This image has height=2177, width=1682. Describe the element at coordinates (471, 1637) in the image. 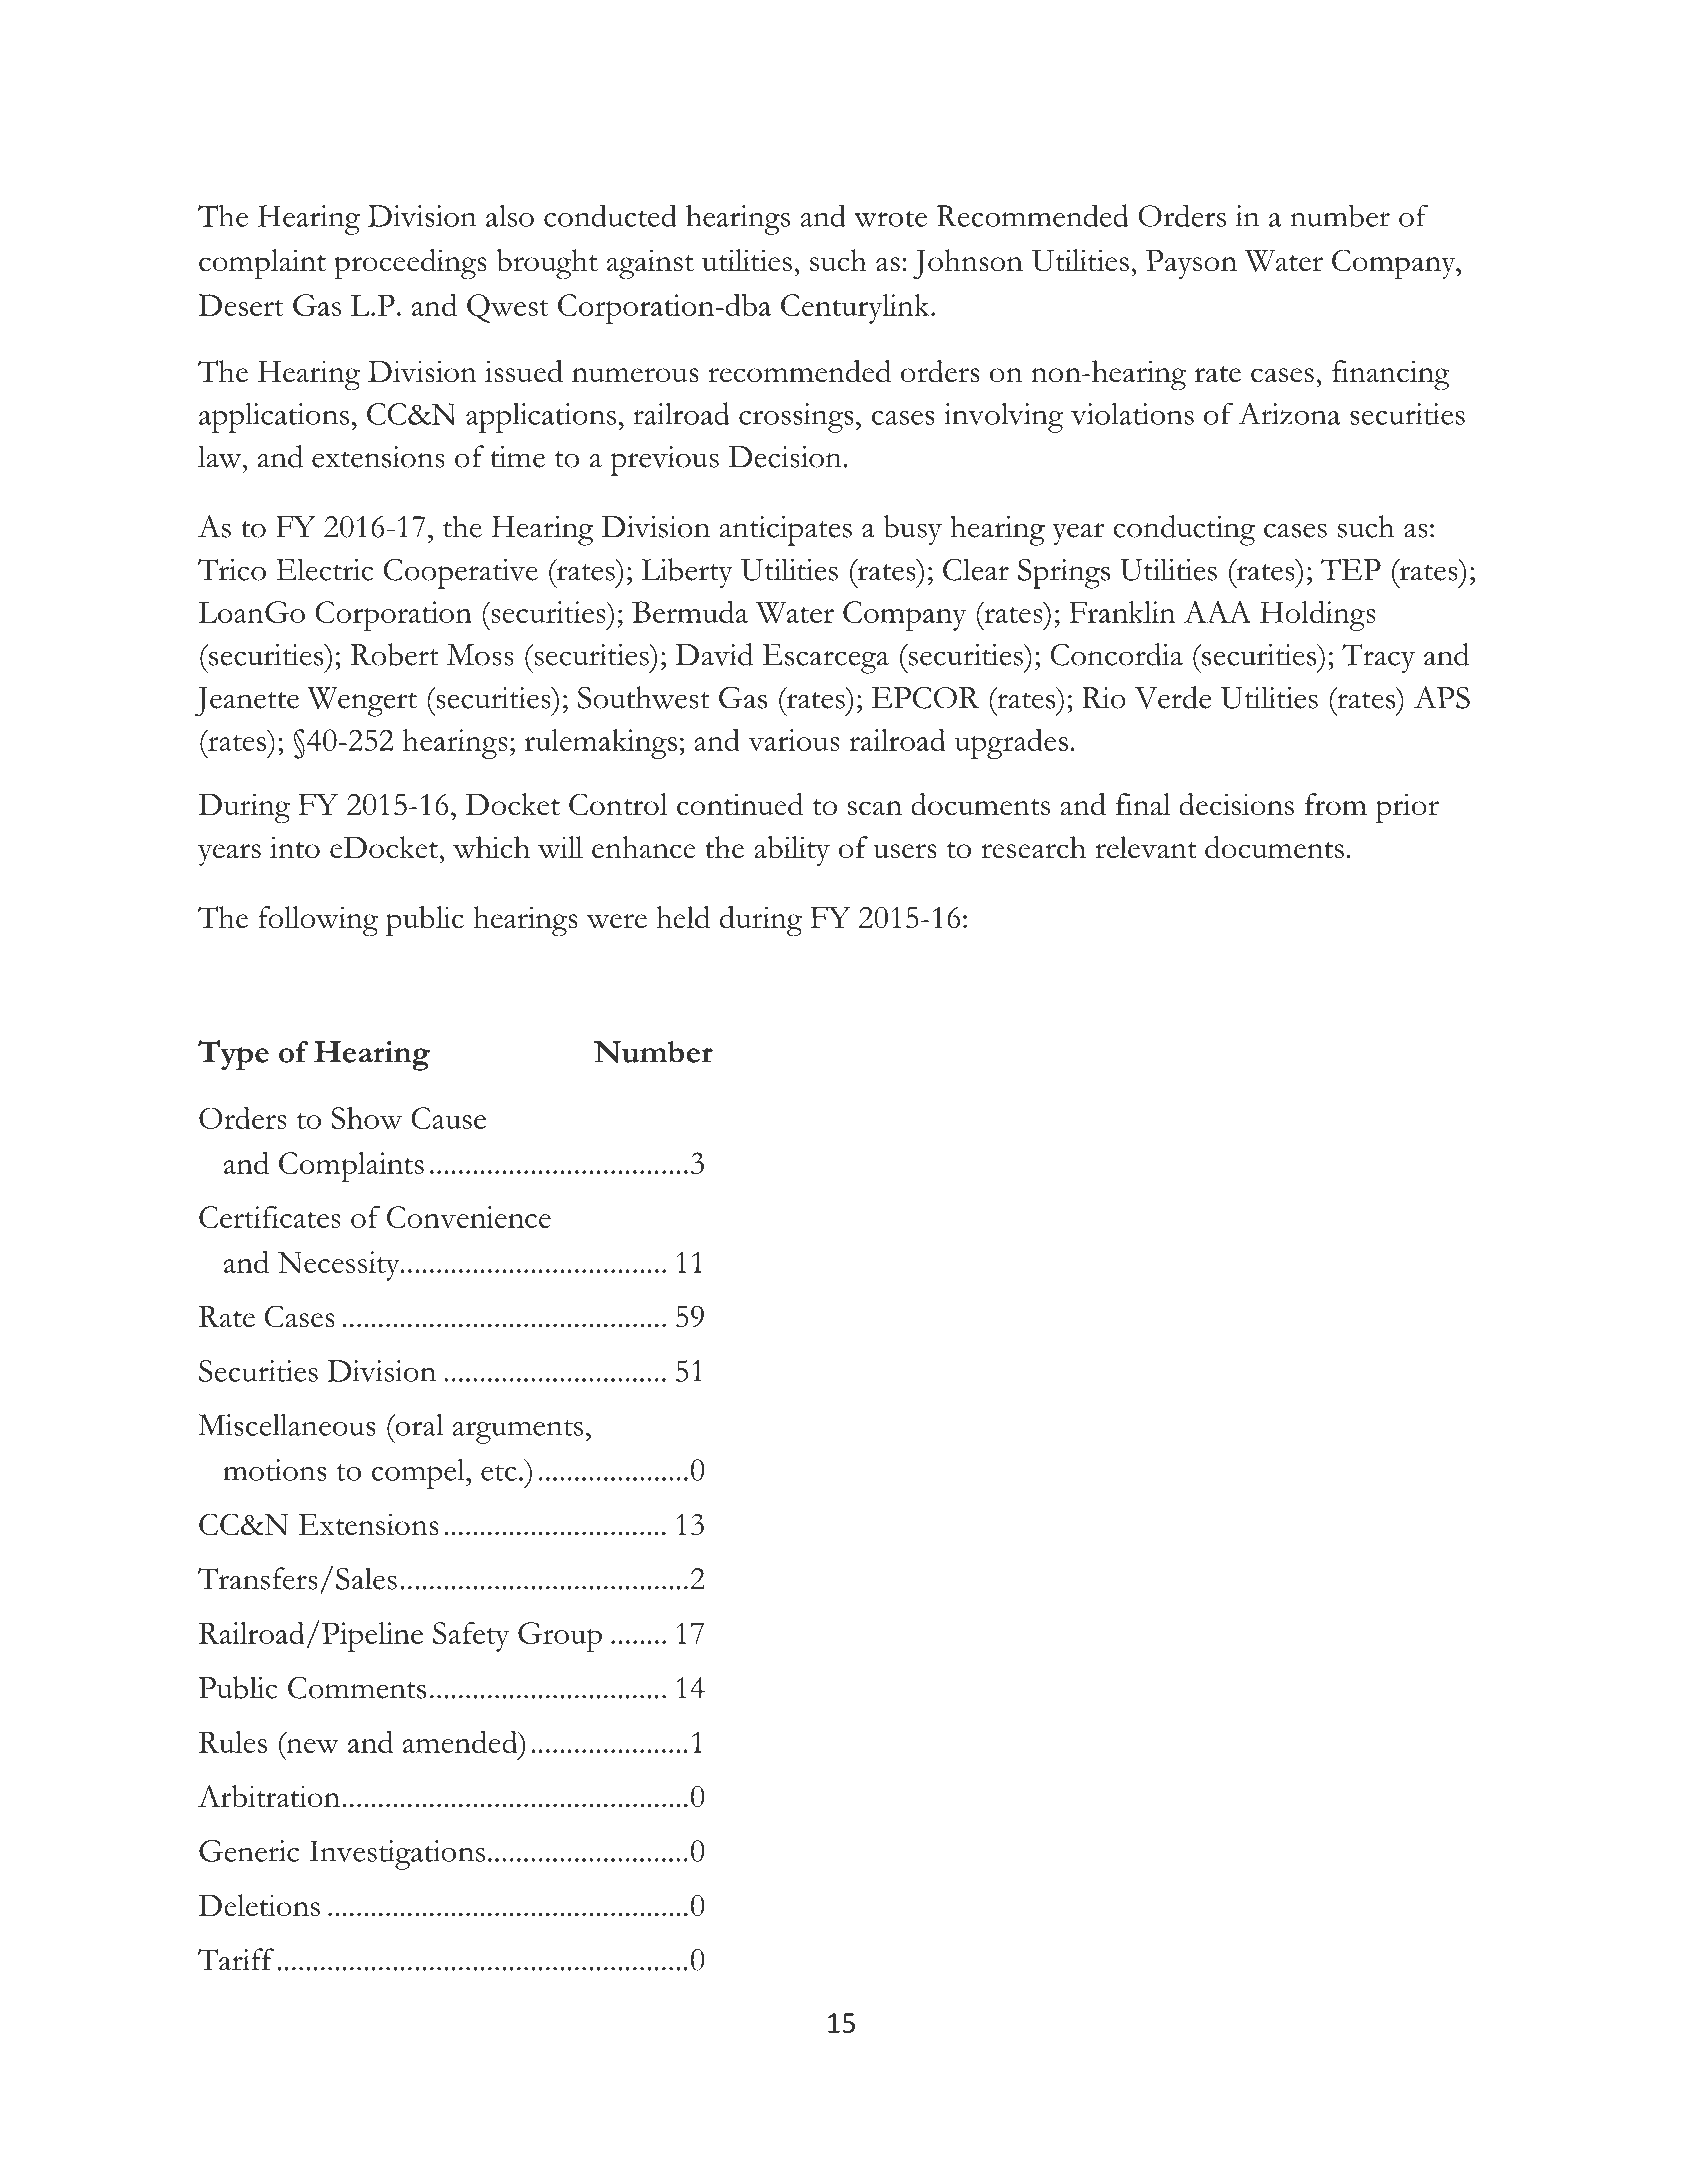

I see `Safety` at that location.
